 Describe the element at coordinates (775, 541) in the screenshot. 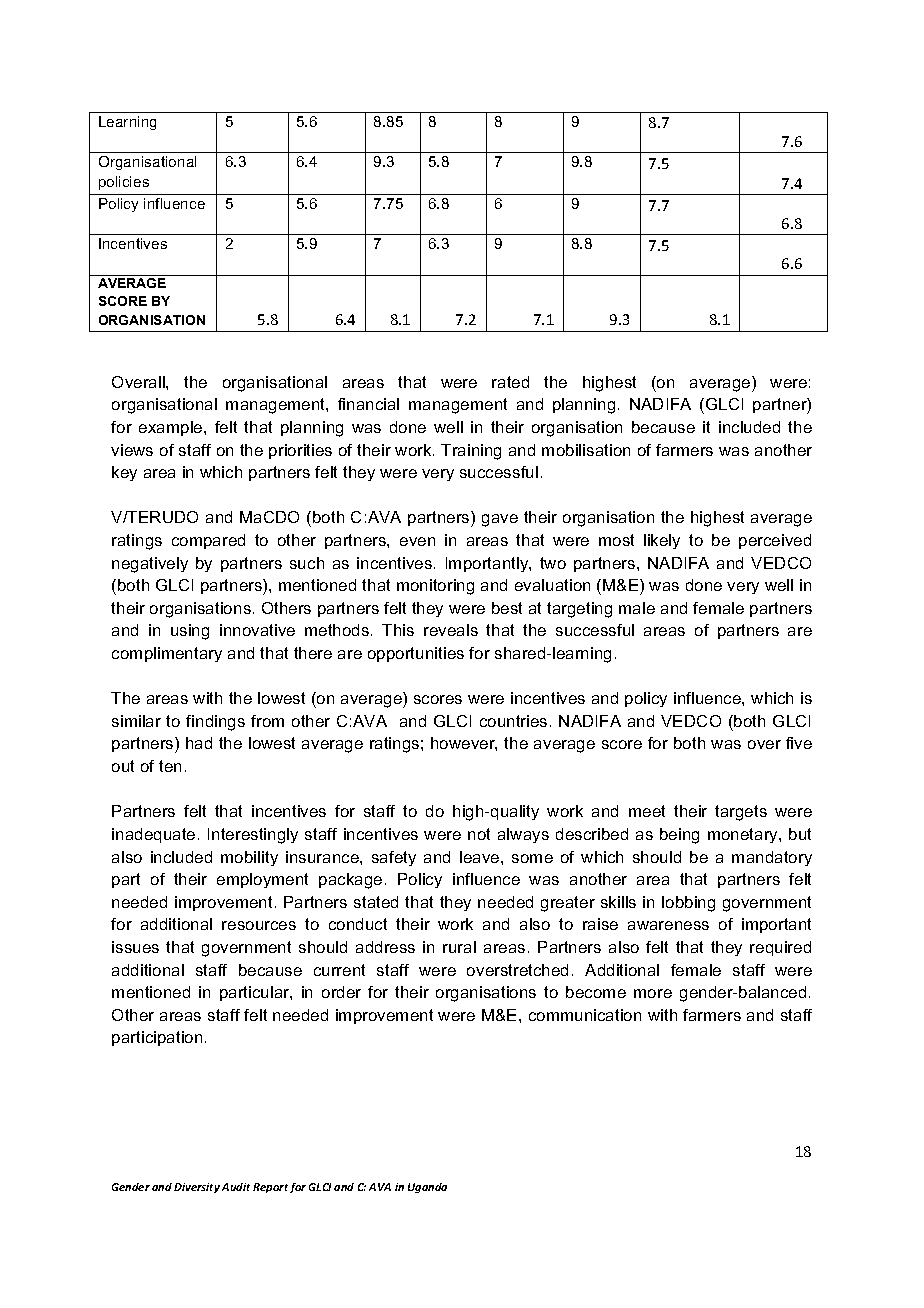

I see `perceived` at that location.
